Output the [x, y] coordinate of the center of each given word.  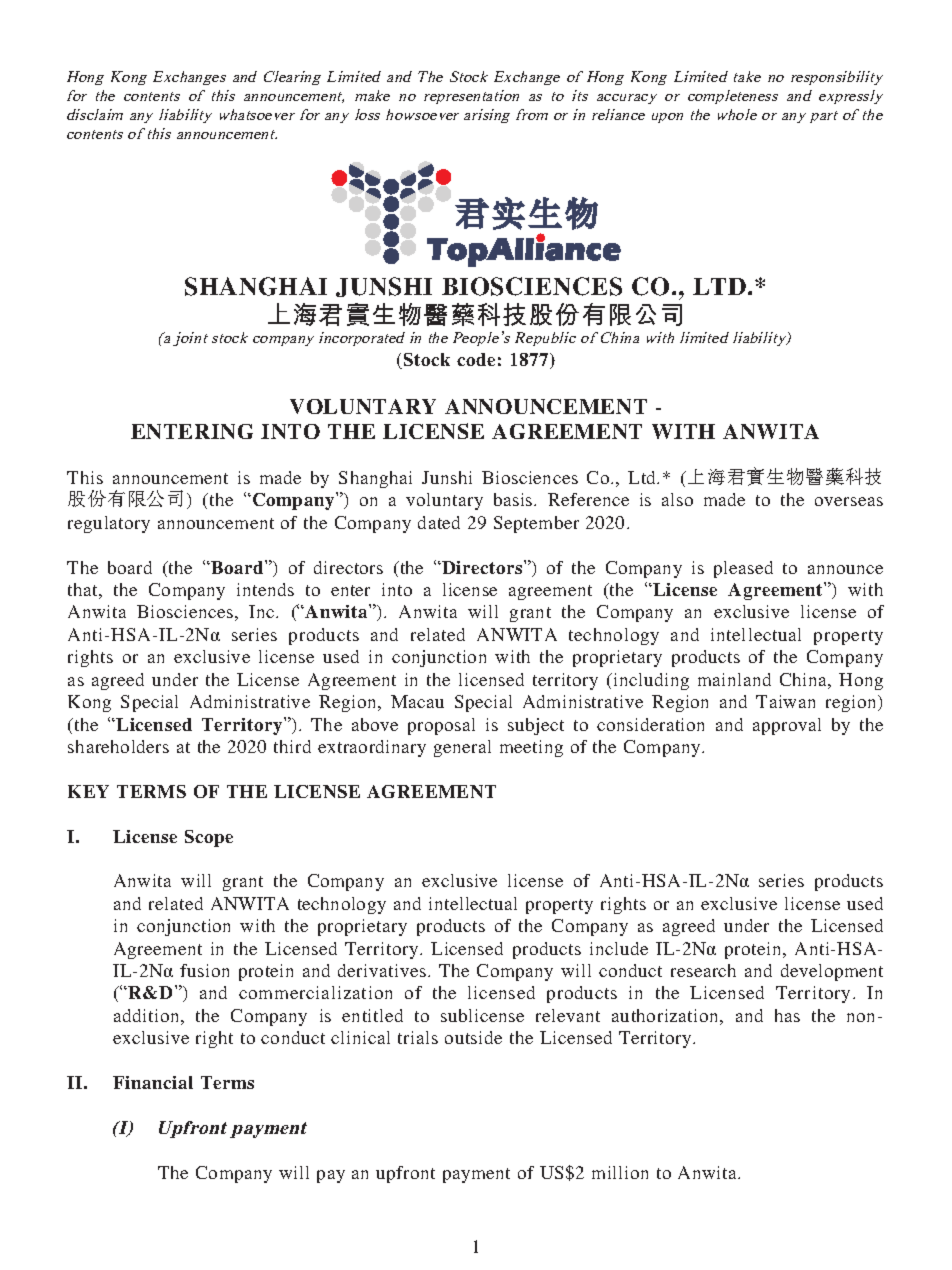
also [677, 499]
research [703, 970]
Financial [153, 1082]
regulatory [109, 524]
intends [265, 589]
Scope [209, 838]
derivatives [383, 970]
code [476, 359]
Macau [417, 701]
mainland [734, 679]
